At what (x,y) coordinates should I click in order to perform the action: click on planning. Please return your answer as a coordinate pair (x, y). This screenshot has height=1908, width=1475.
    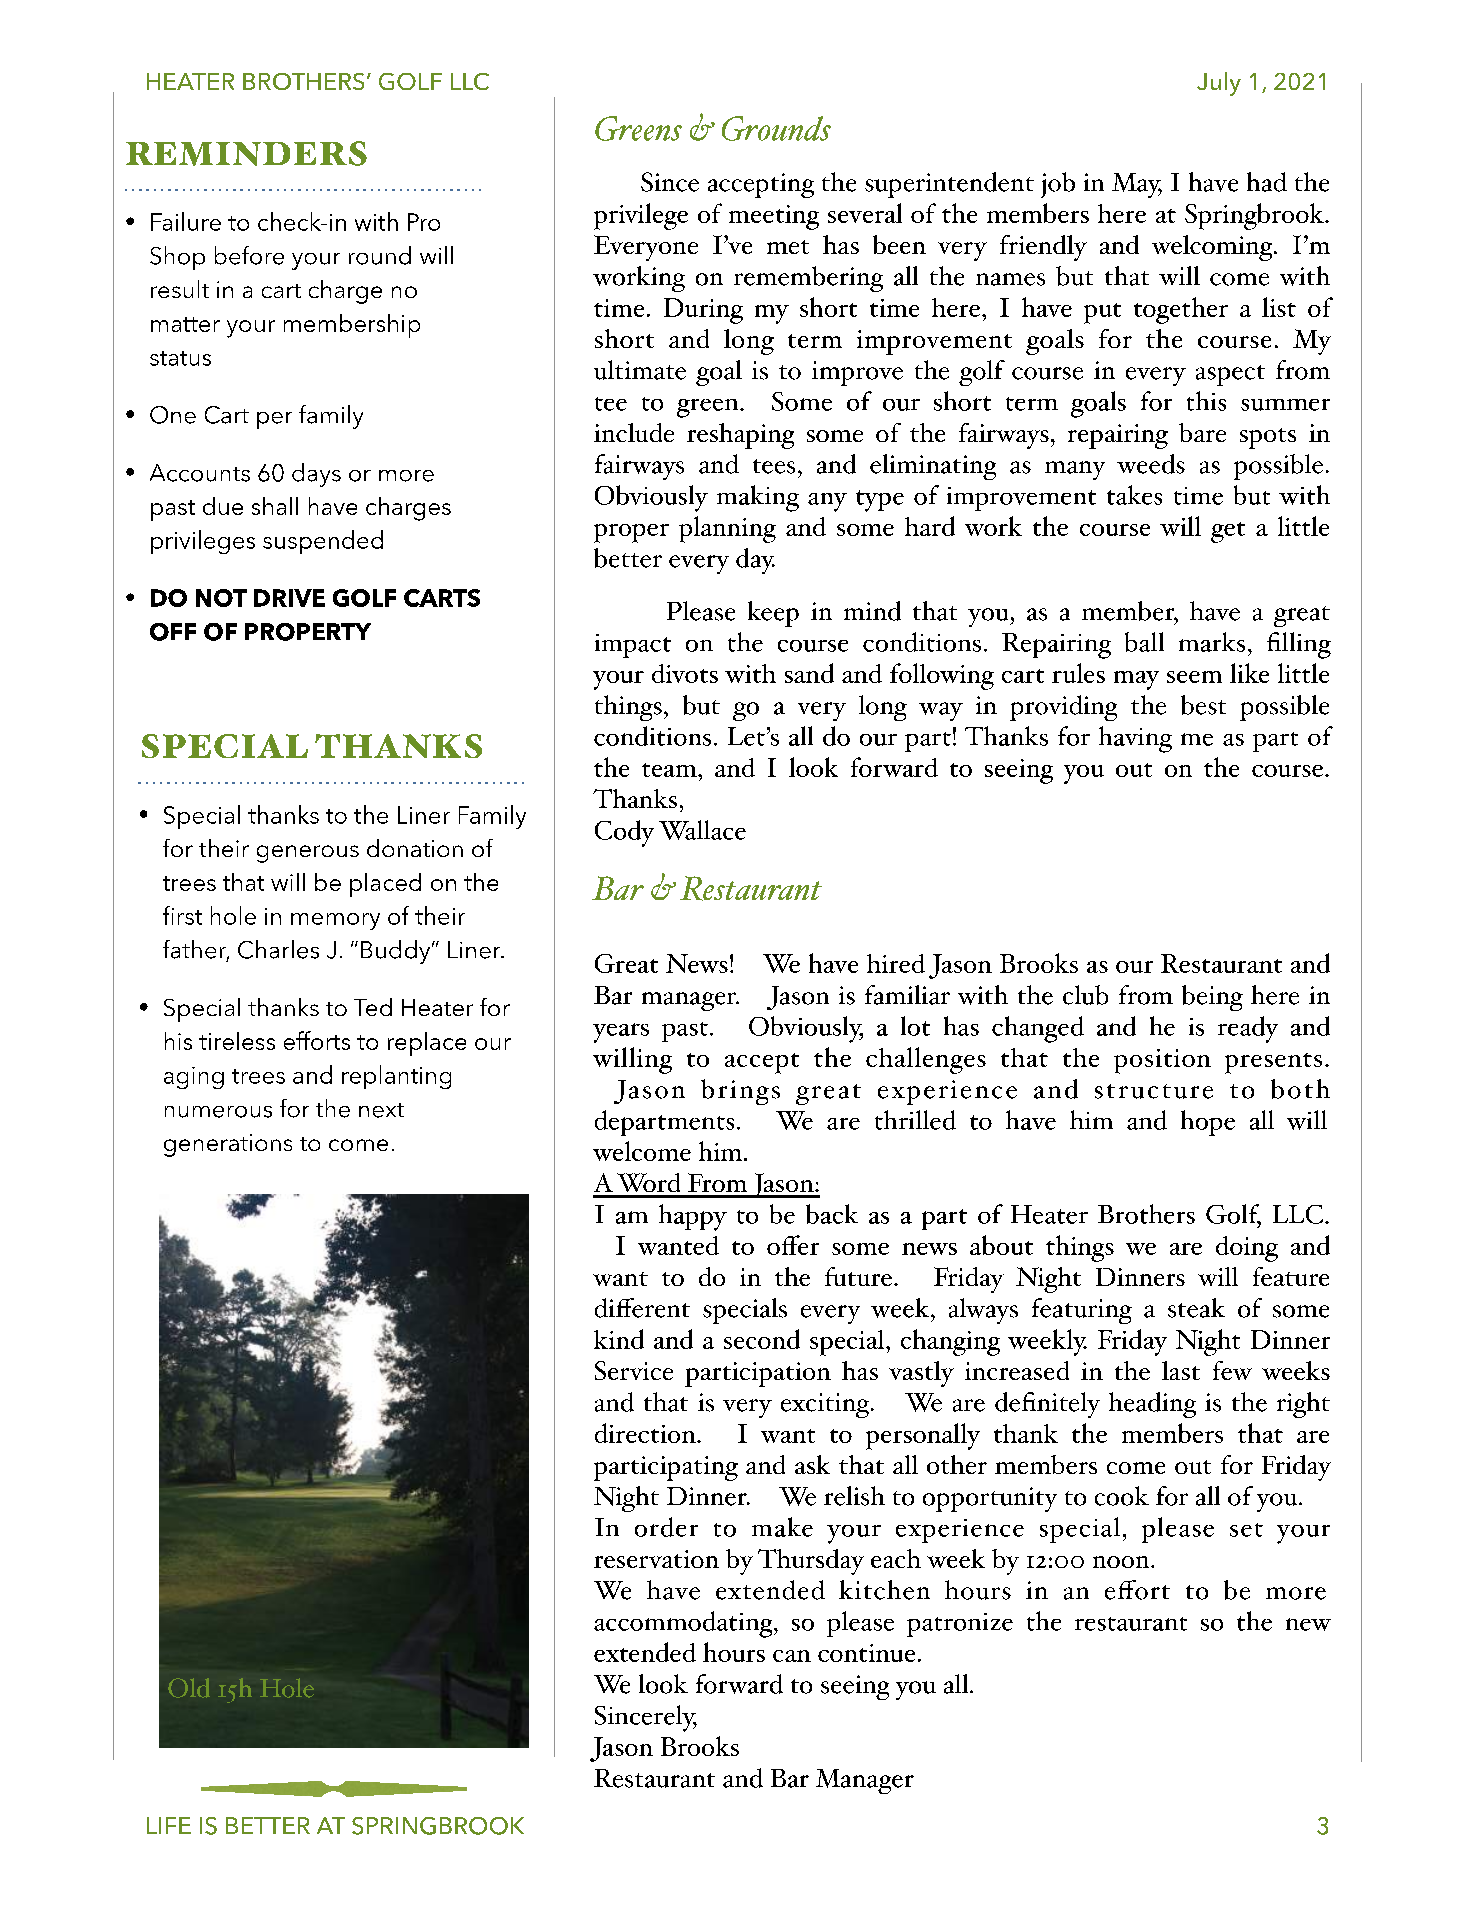
    Looking at the image, I should click on (727, 529).
